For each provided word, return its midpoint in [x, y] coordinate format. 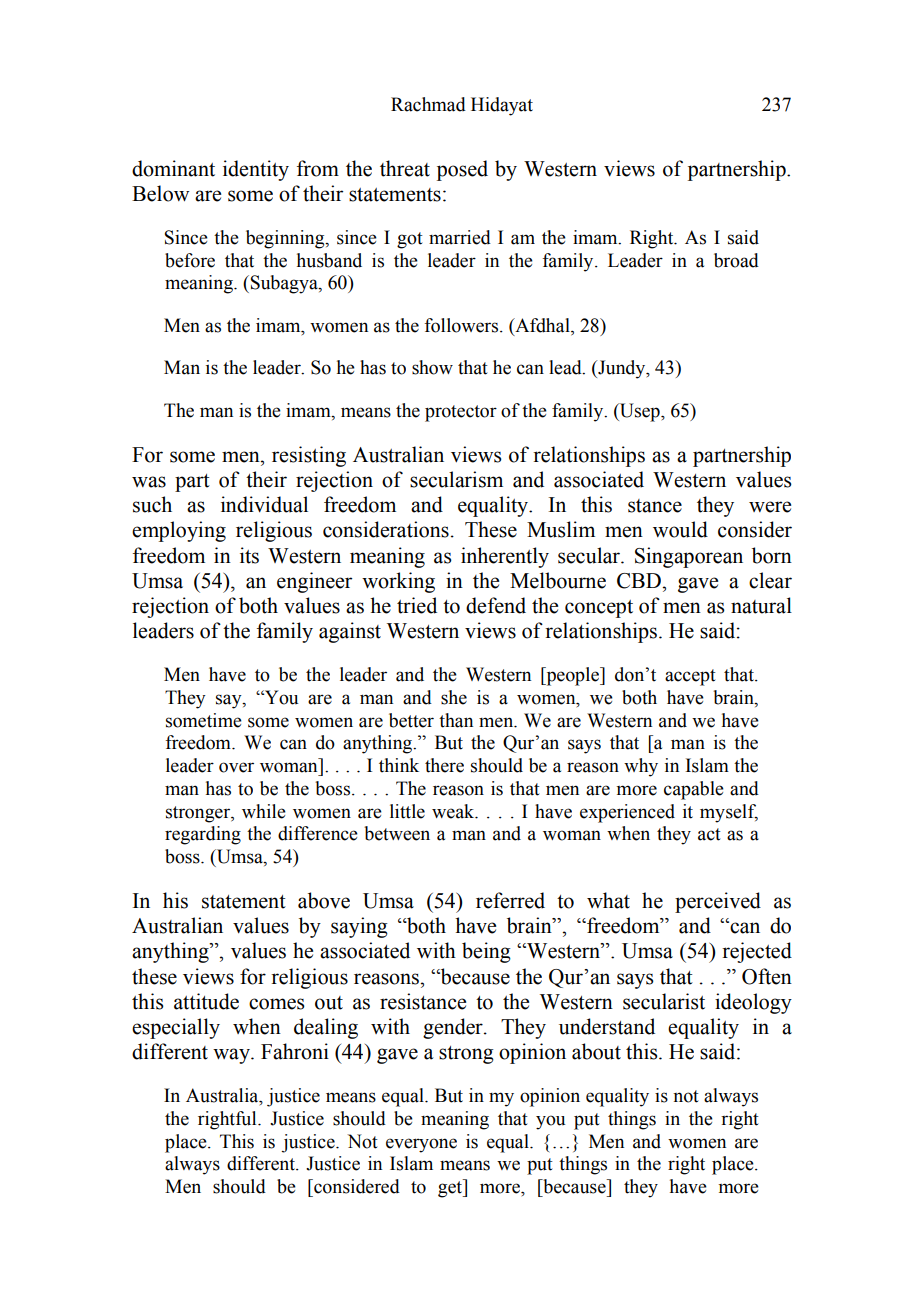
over [236, 767]
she [454, 697]
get [451, 1188]
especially [176, 1028]
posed [462, 170]
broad [736, 260]
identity [256, 170]
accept [690, 677]
